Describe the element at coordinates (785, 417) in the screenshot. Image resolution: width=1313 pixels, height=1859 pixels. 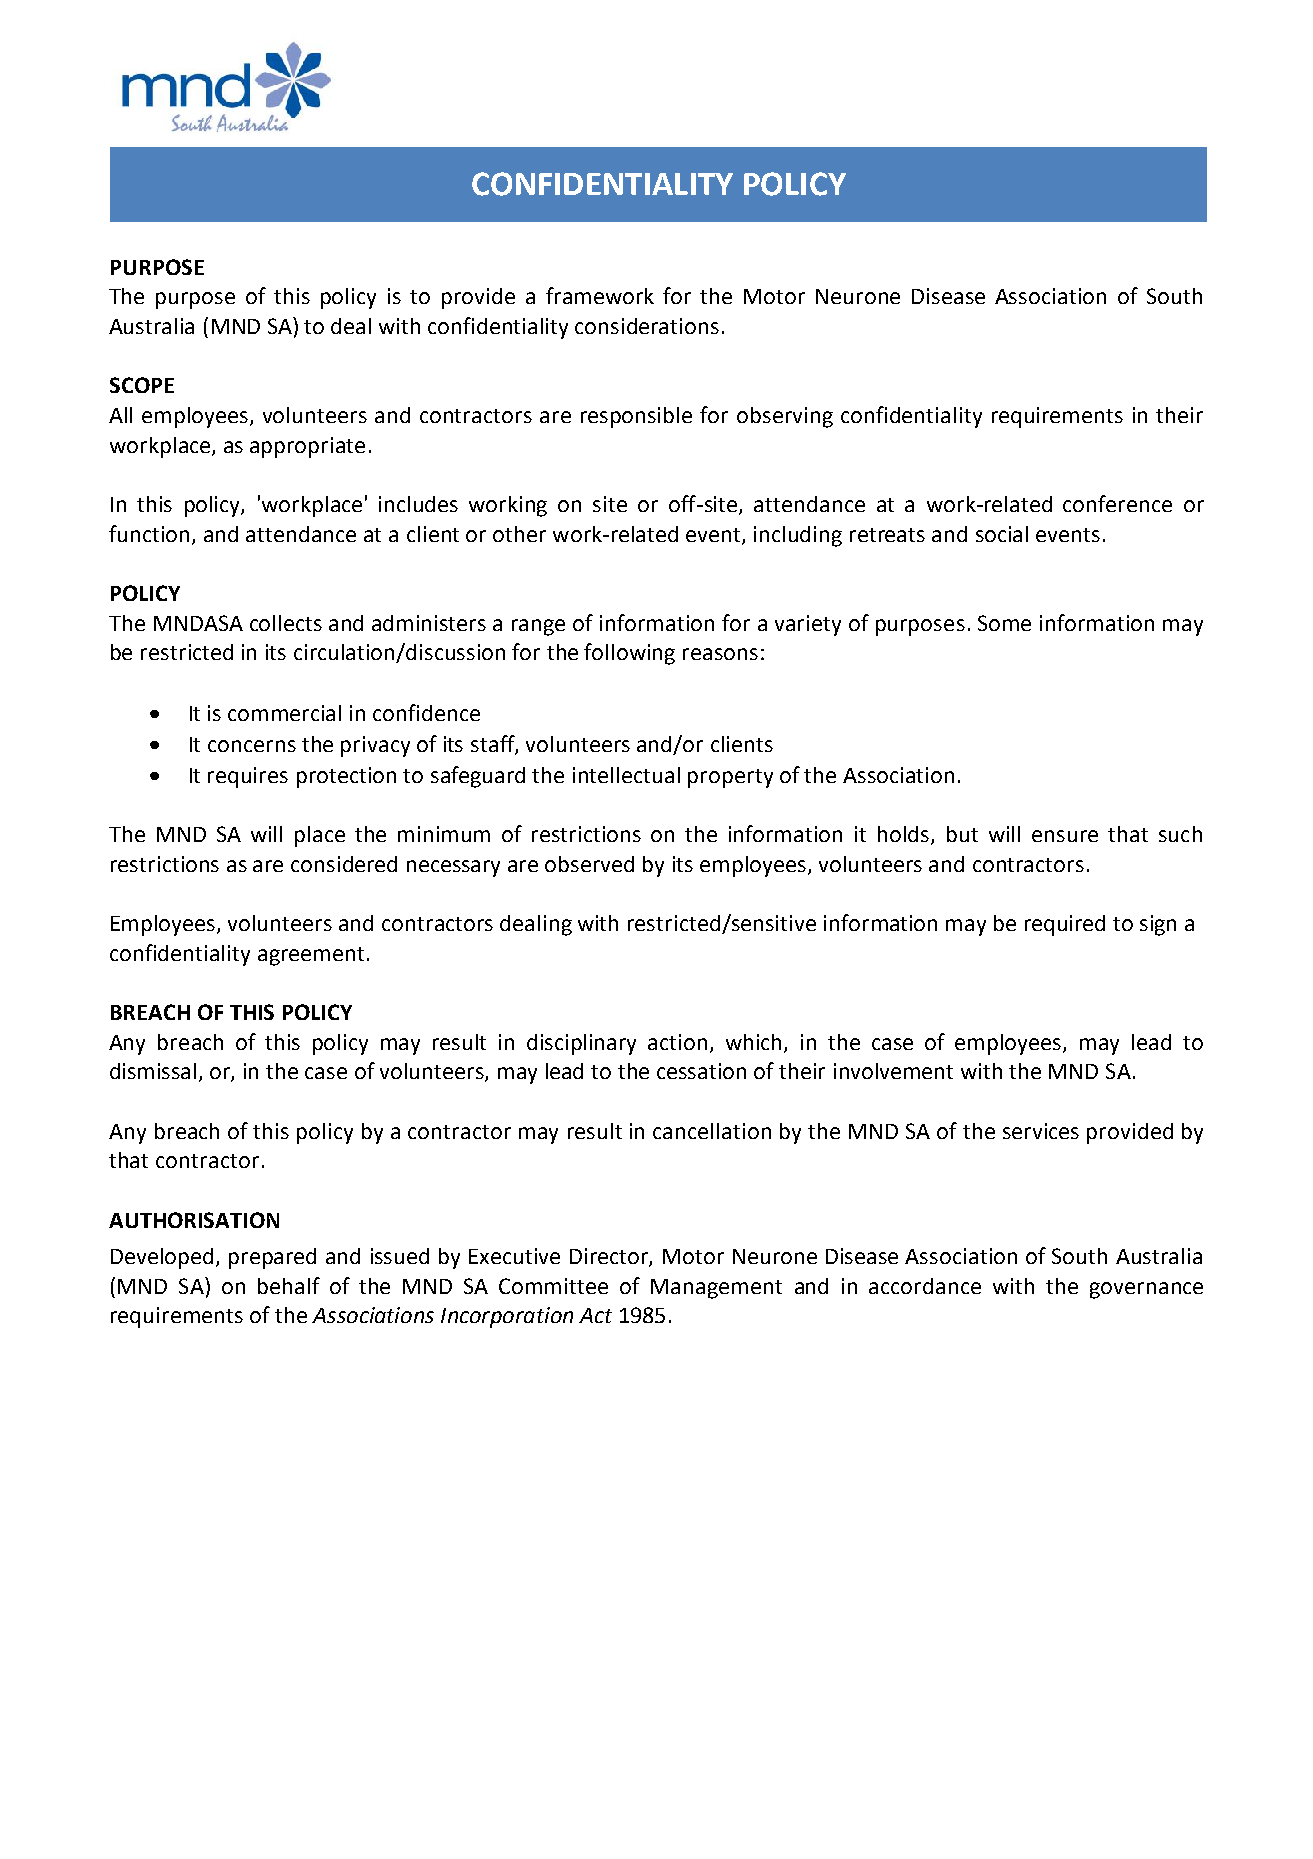
I see `observing` at that location.
